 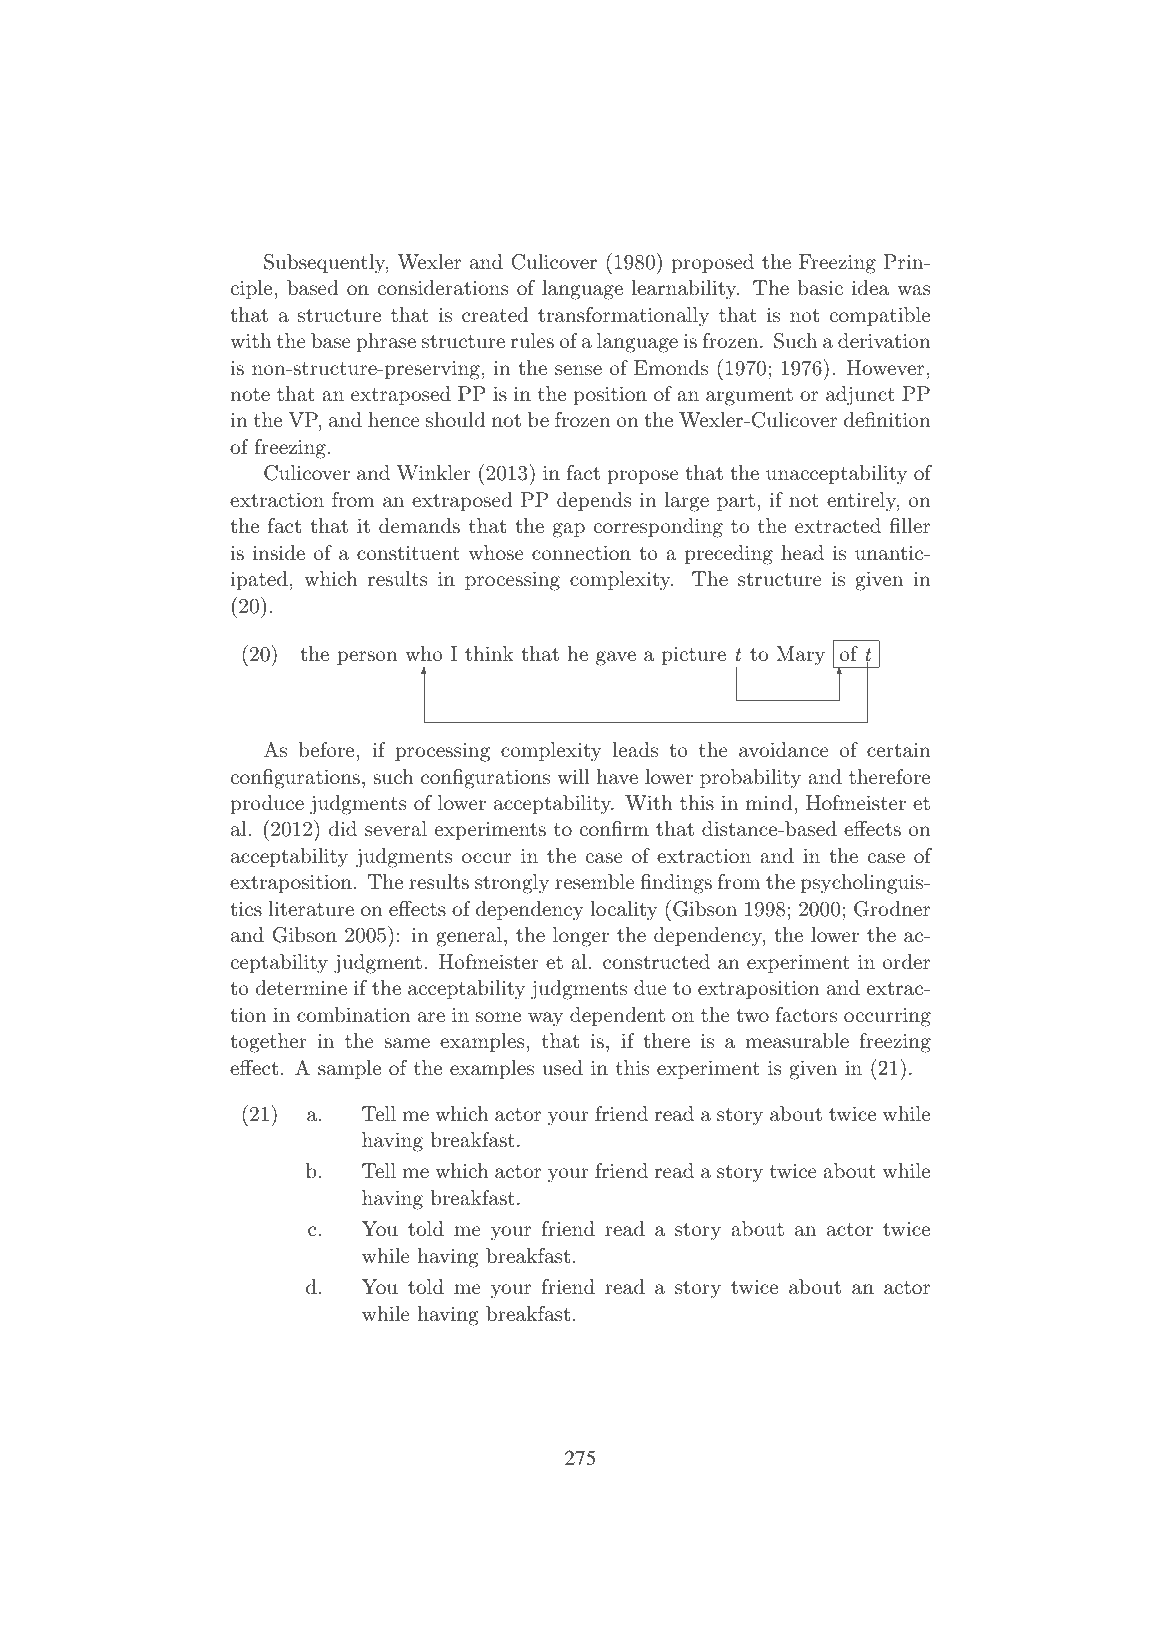 What do you see at coordinates (562, 1068) in the screenshot?
I see `used` at bounding box center [562, 1068].
